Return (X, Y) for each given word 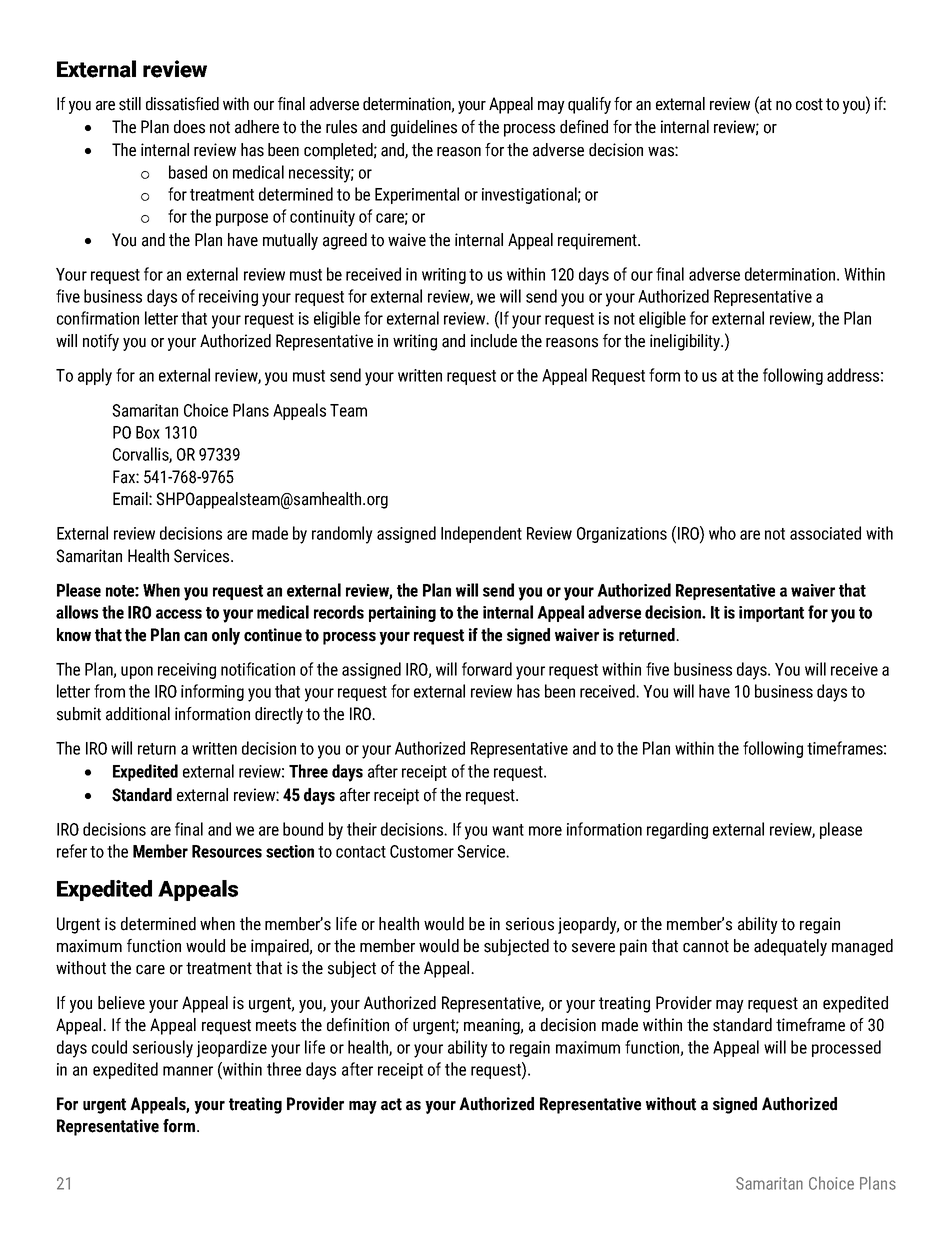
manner (188, 1071)
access (179, 614)
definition (358, 1025)
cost (809, 104)
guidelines (424, 128)
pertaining (402, 614)
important (771, 614)
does (189, 127)
